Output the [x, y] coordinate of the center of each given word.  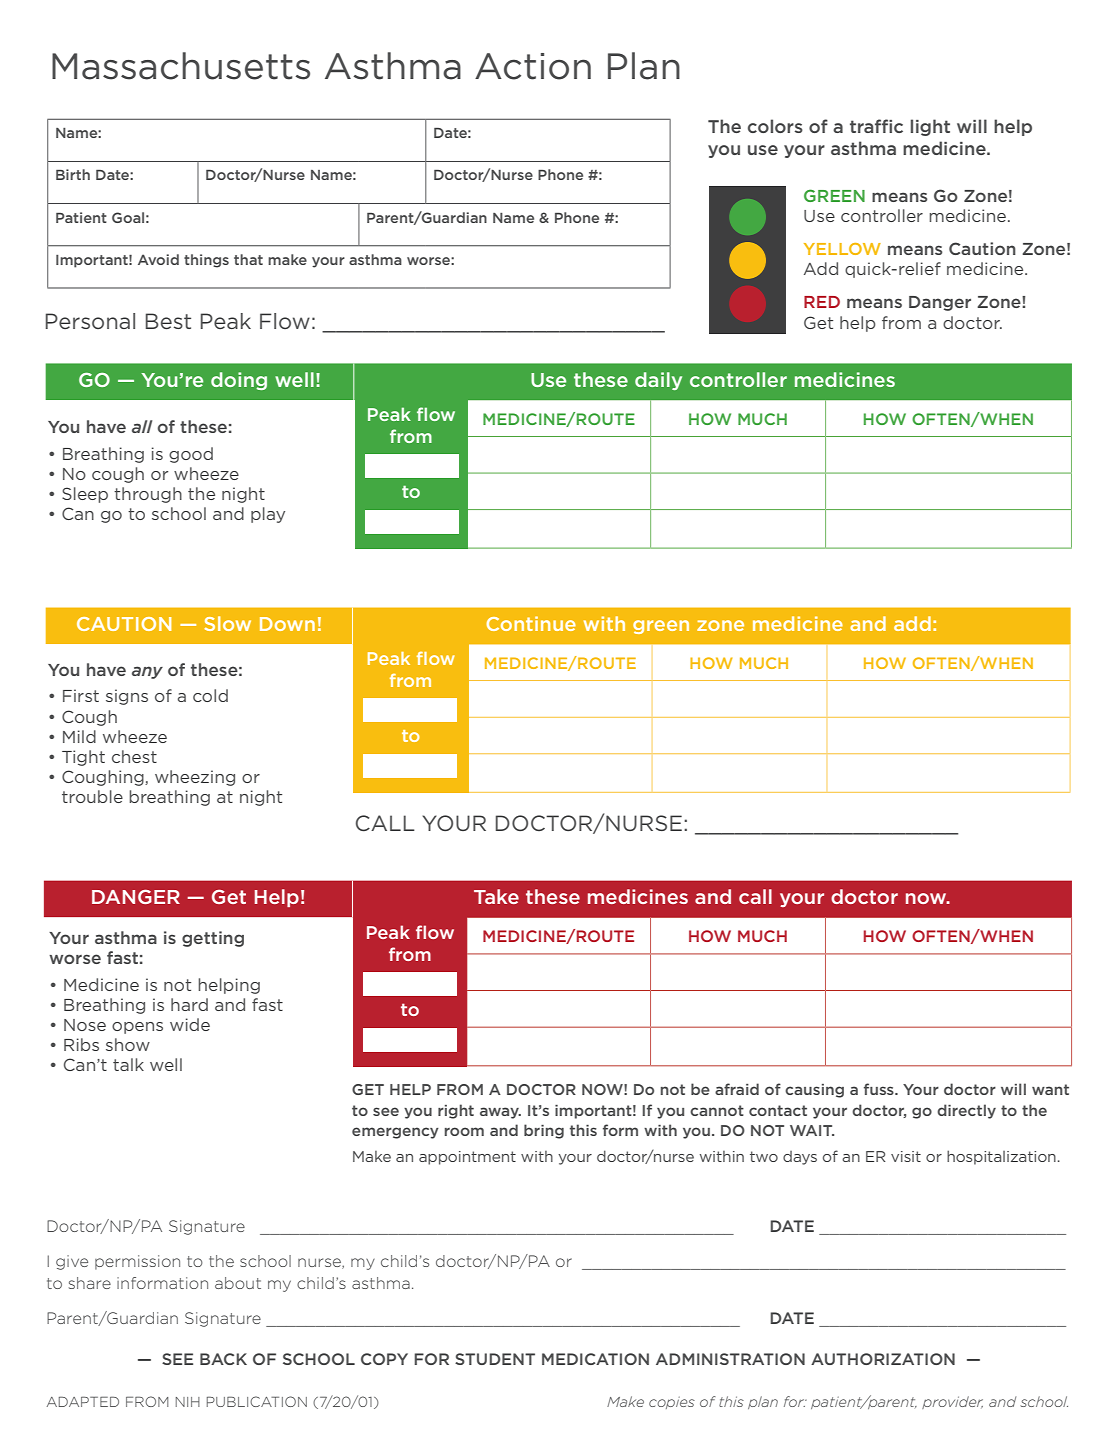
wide [190, 1024]
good [191, 455]
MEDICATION [595, 1359]
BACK [223, 1359]
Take [496, 896]
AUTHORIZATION [883, 1359]
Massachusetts [181, 66]
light [930, 127]
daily [658, 381]
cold [210, 695]
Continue [531, 623]
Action [533, 66]
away [500, 1113]
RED [822, 302]
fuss [880, 1089]
